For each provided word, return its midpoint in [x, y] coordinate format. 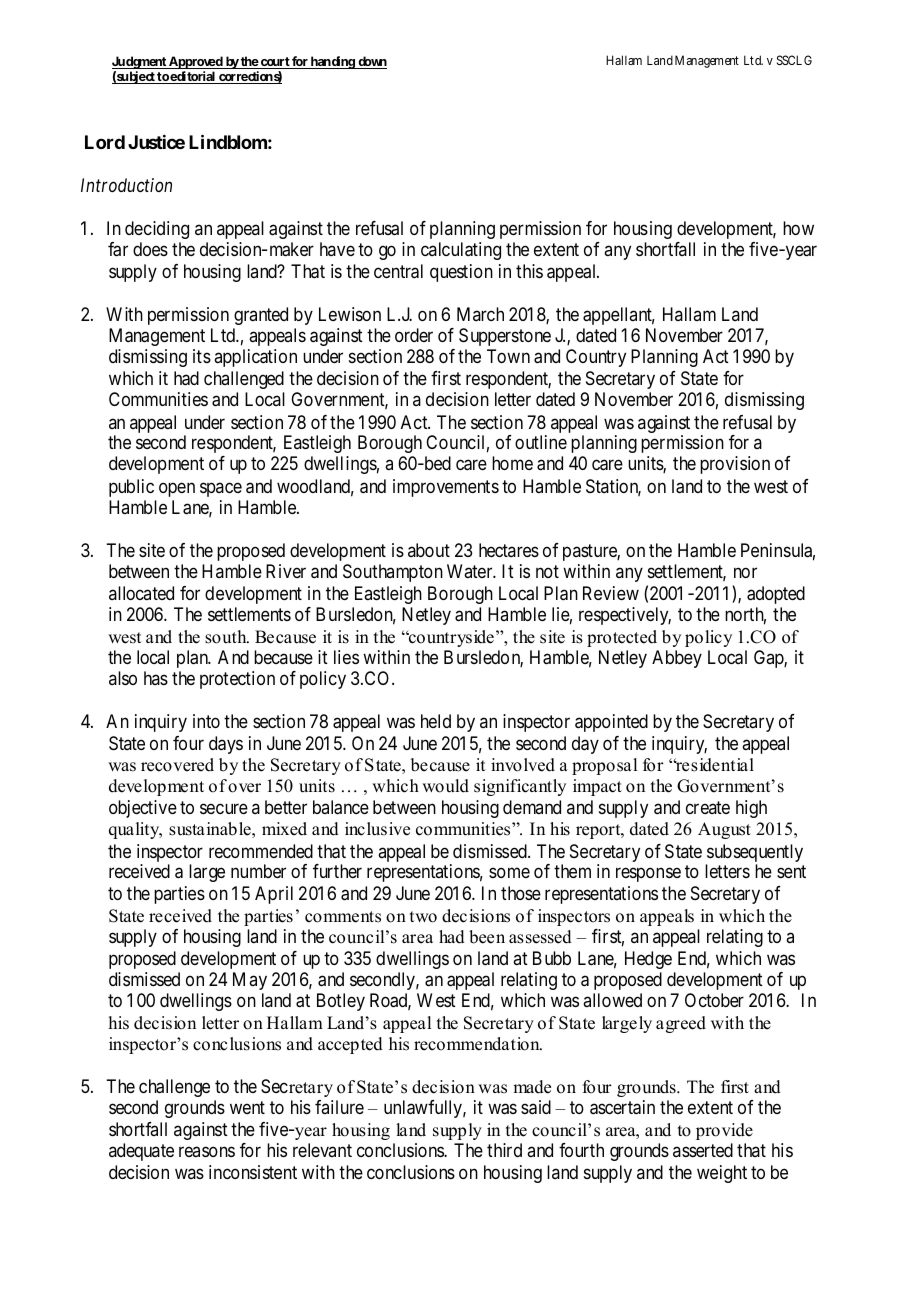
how [798, 228]
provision [735, 465]
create [708, 808]
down [371, 62]
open [177, 489]
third [504, 1150]
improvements [446, 488]
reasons [207, 1152]
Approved [196, 64]
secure [224, 809]
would [445, 786]
